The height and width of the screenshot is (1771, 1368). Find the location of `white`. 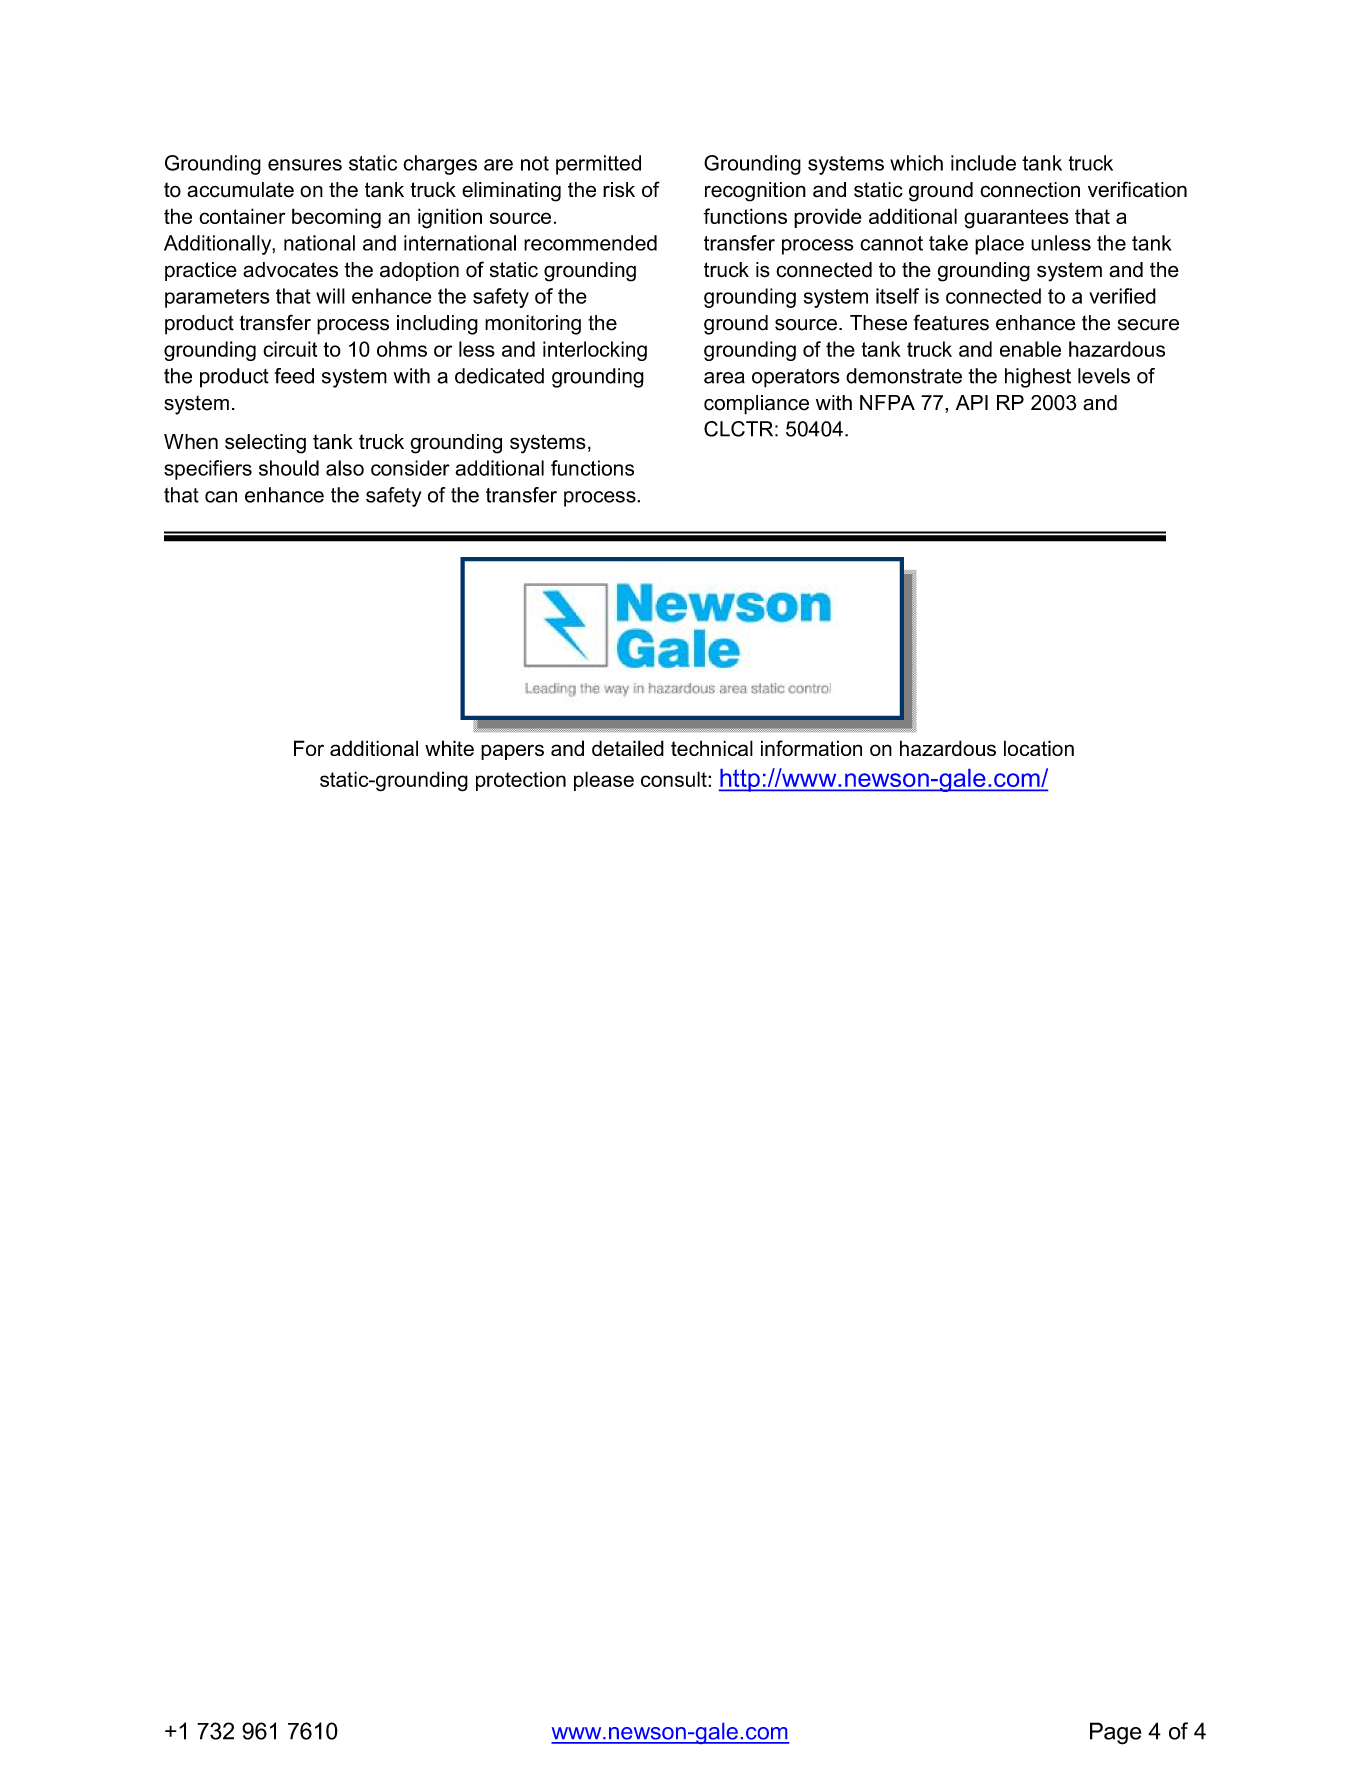

white is located at coordinates (449, 748).
